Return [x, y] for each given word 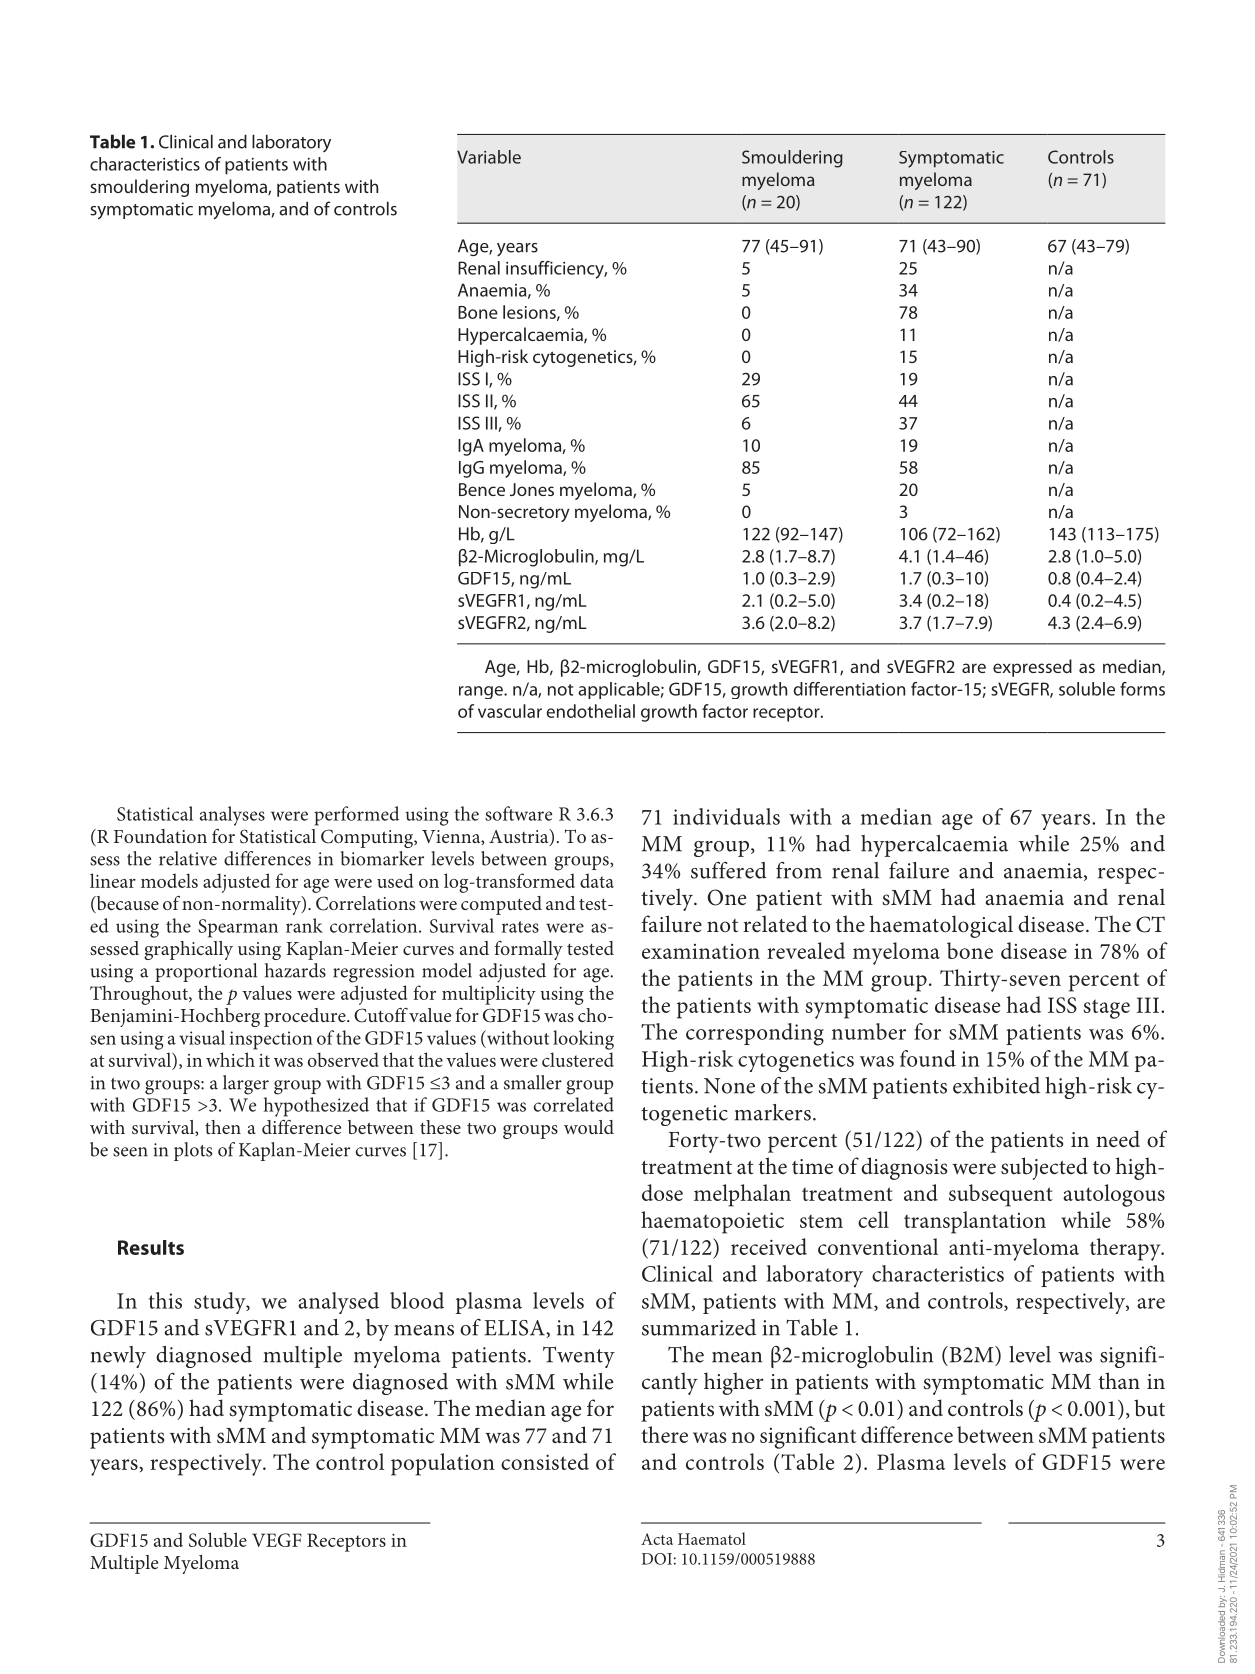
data [597, 880]
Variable [489, 157]
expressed [1032, 668]
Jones [532, 489]
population [443, 1464]
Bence [482, 489]
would [589, 1127]
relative [188, 858]
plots [193, 1151]
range [482, 692]
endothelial [590, 711]
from [799, 870]
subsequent [1001, 1195]
